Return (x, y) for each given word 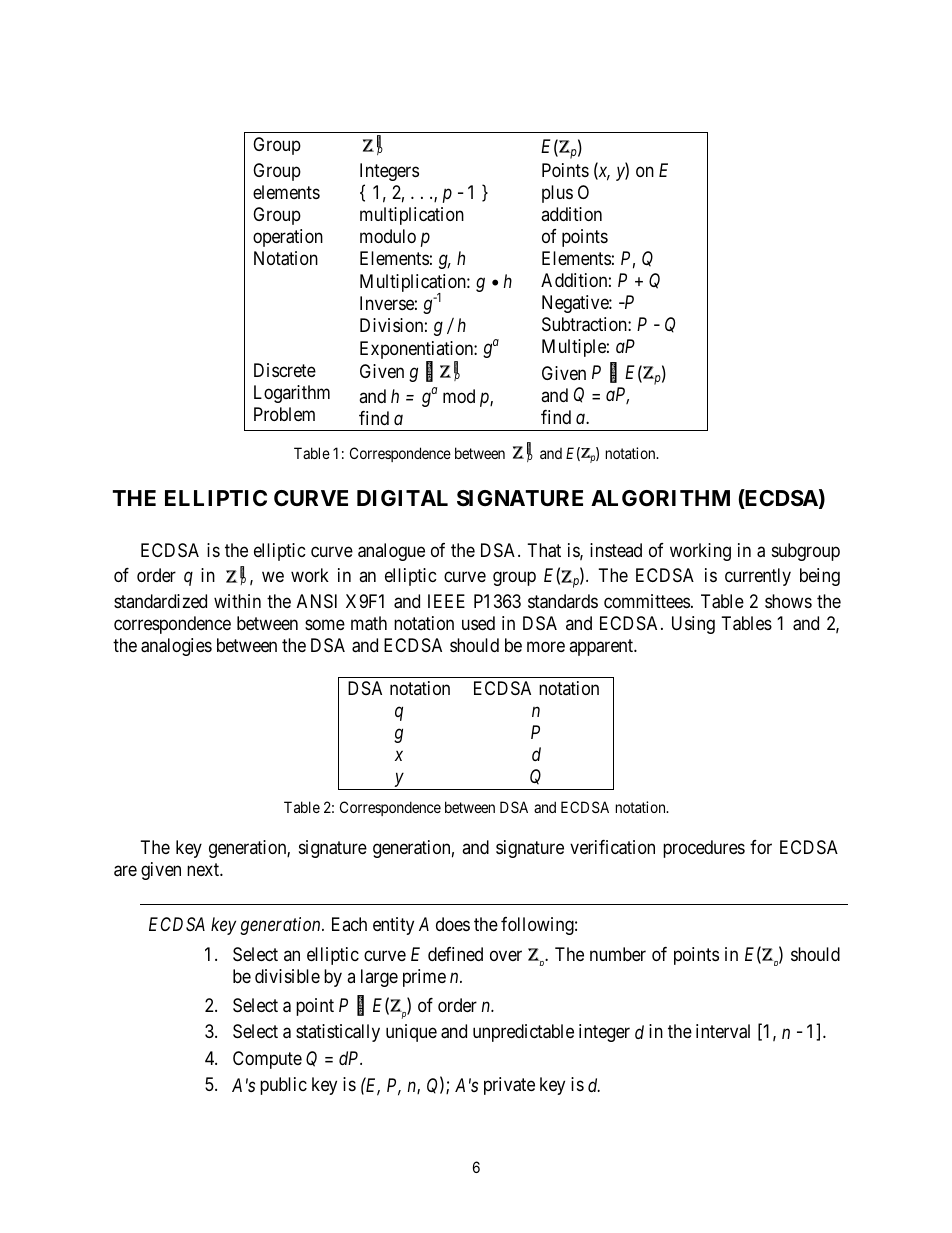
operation (288, 238)
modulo (388, 236)
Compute (267, 1060)
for (761, 847)
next (204, 870)
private (509, 1086)
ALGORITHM (660, 498)
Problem (284, 414)
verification (612, 847)
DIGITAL (402, 498)
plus (557, 194)
